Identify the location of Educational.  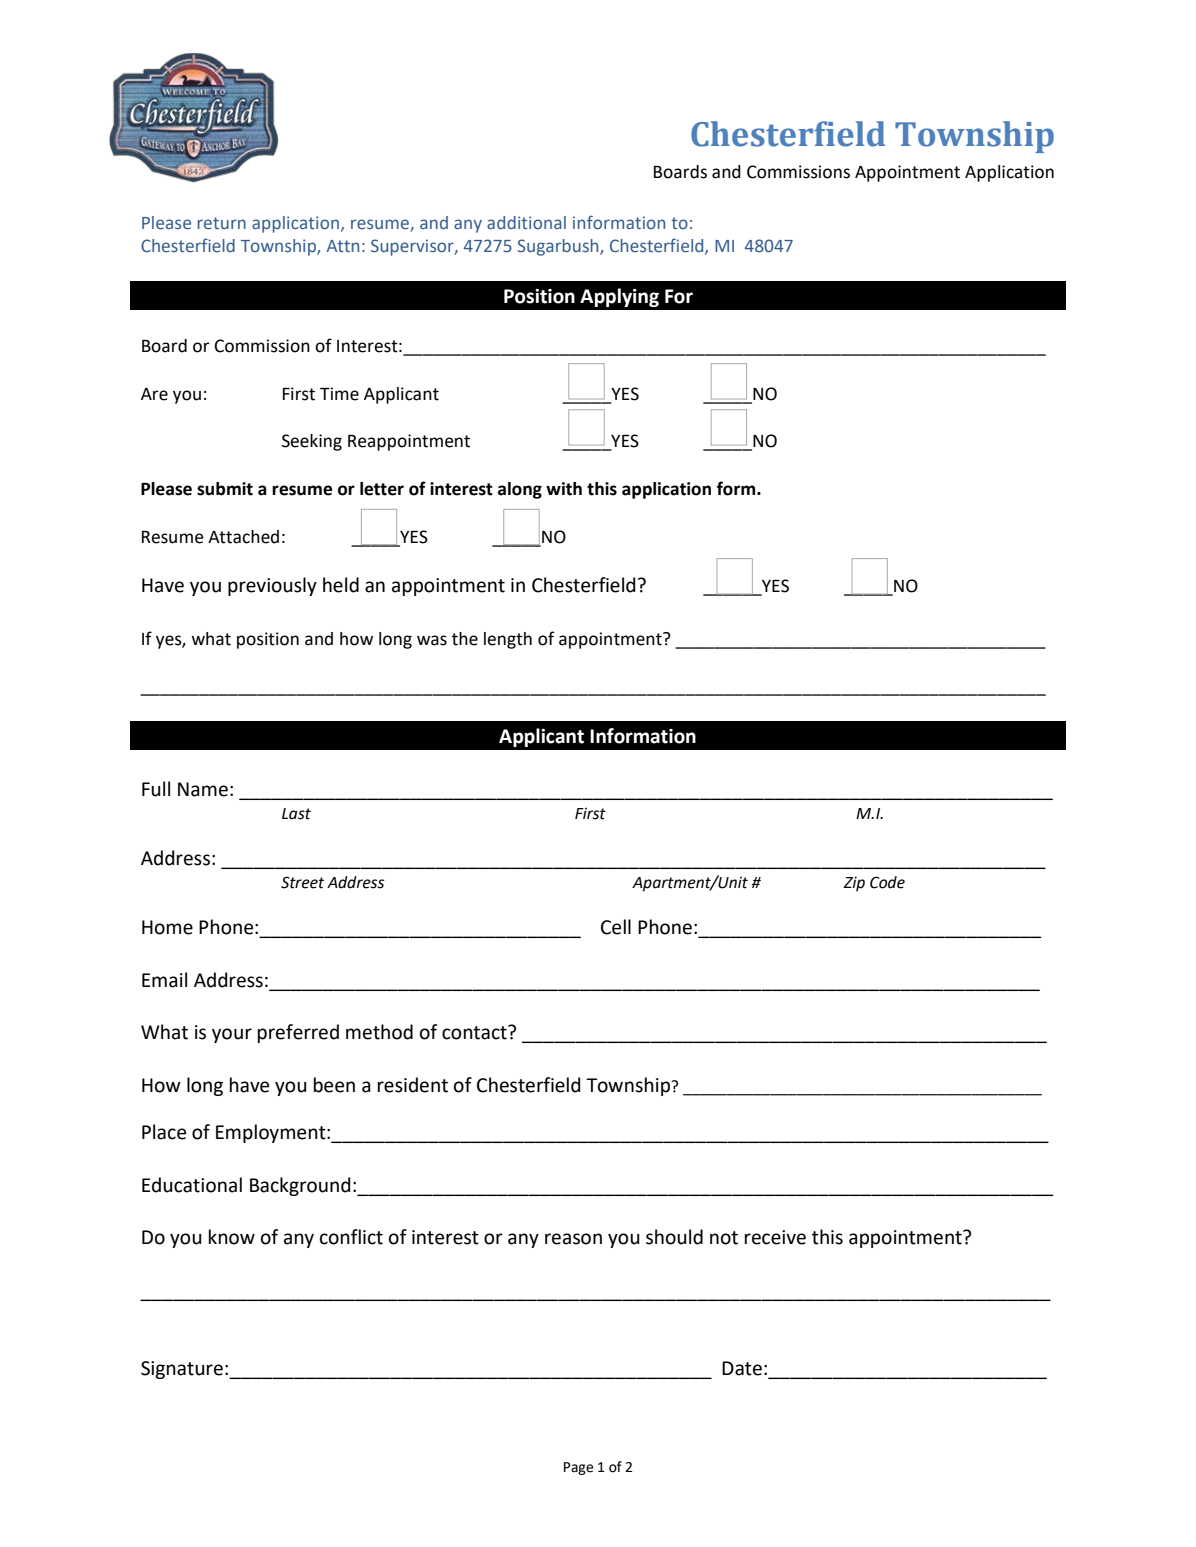
(192, 1185).
